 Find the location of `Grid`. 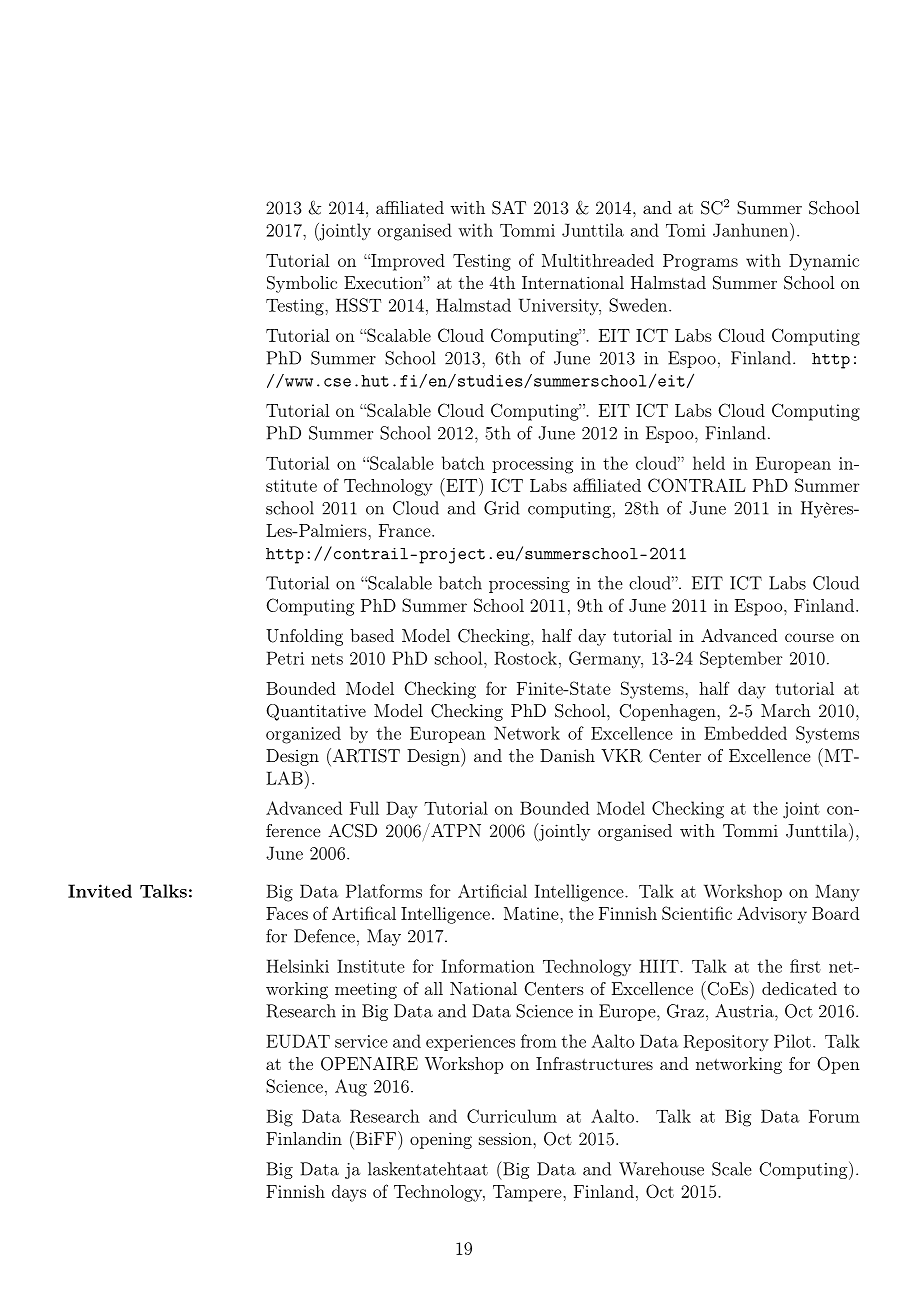

Grid is located at coordinates (501, 508).
